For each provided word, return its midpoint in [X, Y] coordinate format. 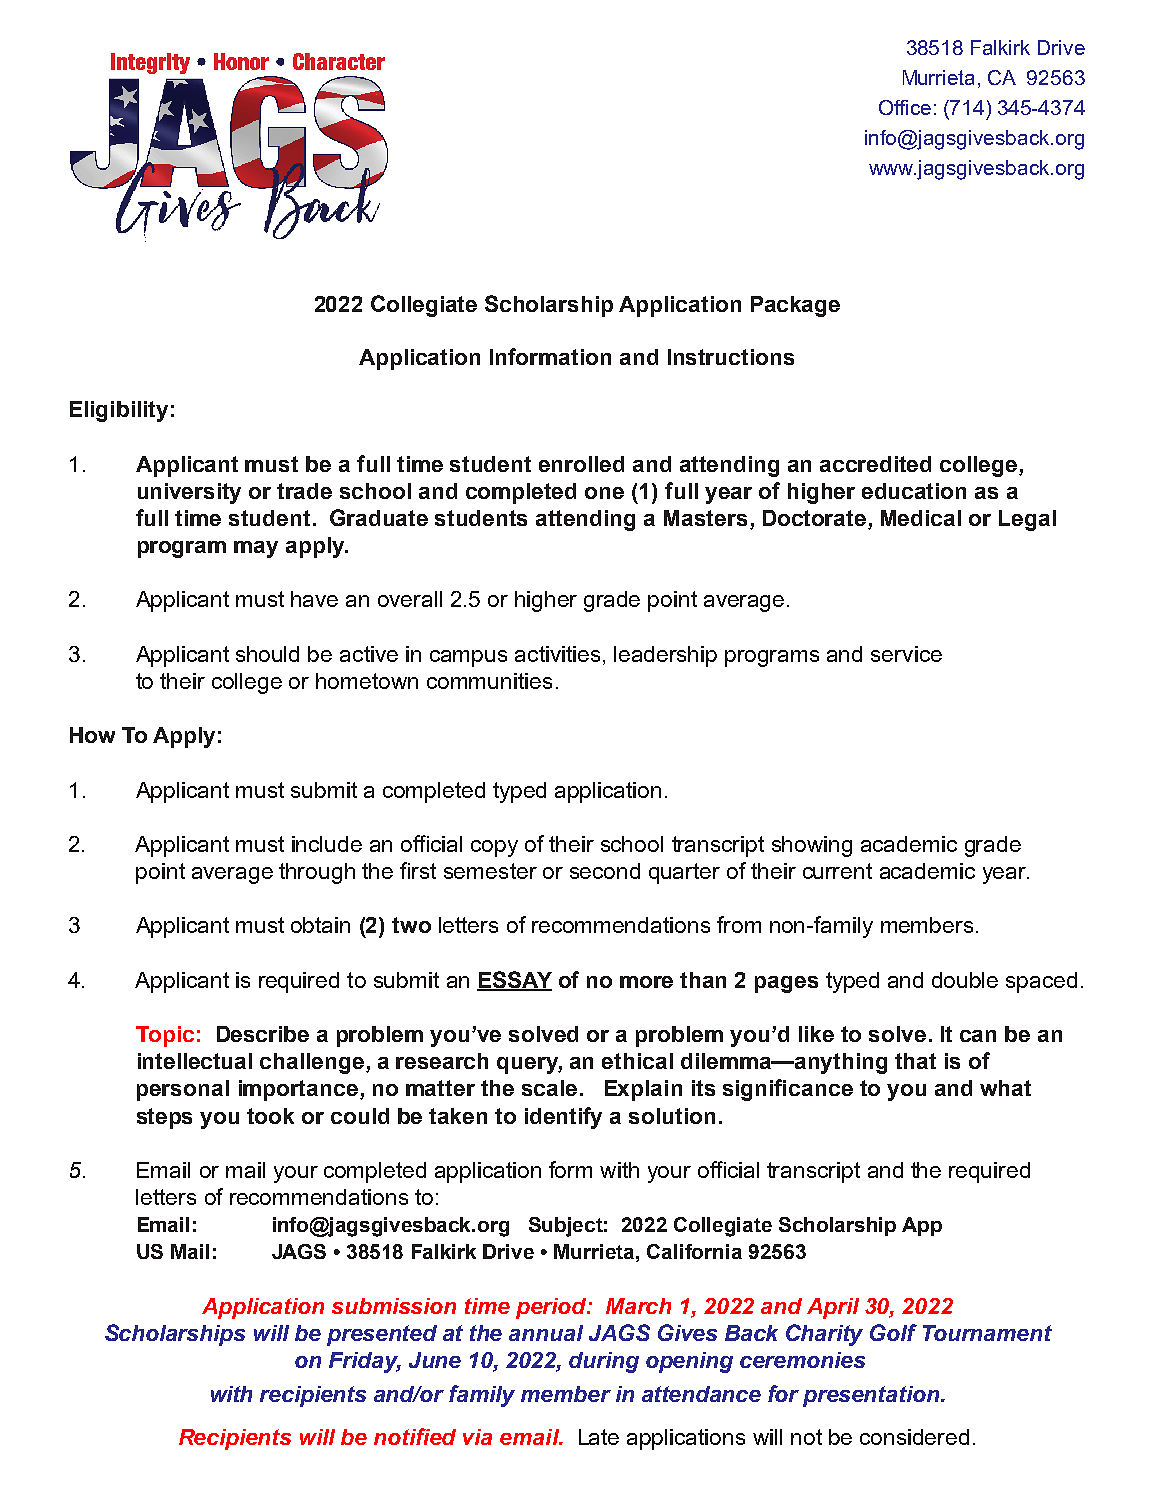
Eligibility [119, 411]
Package [795, 306]
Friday [365, 1362]
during [604, 1362]
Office [905, 107]
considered [914, 1437]
